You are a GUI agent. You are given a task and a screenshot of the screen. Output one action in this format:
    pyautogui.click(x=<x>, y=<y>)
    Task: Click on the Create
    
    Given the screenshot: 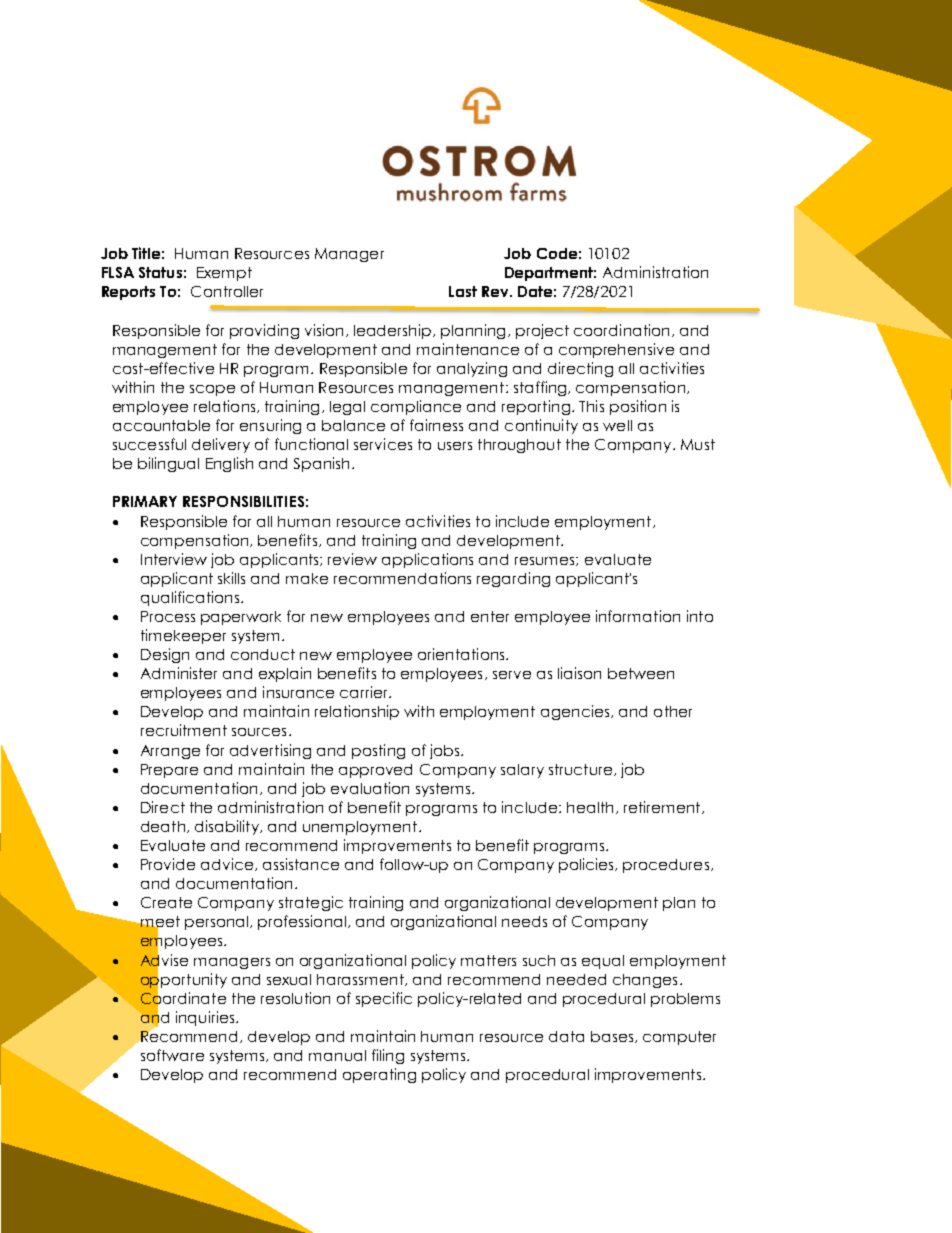 What is the action you would take?
    pyautogui.click(x=166, y=902)
